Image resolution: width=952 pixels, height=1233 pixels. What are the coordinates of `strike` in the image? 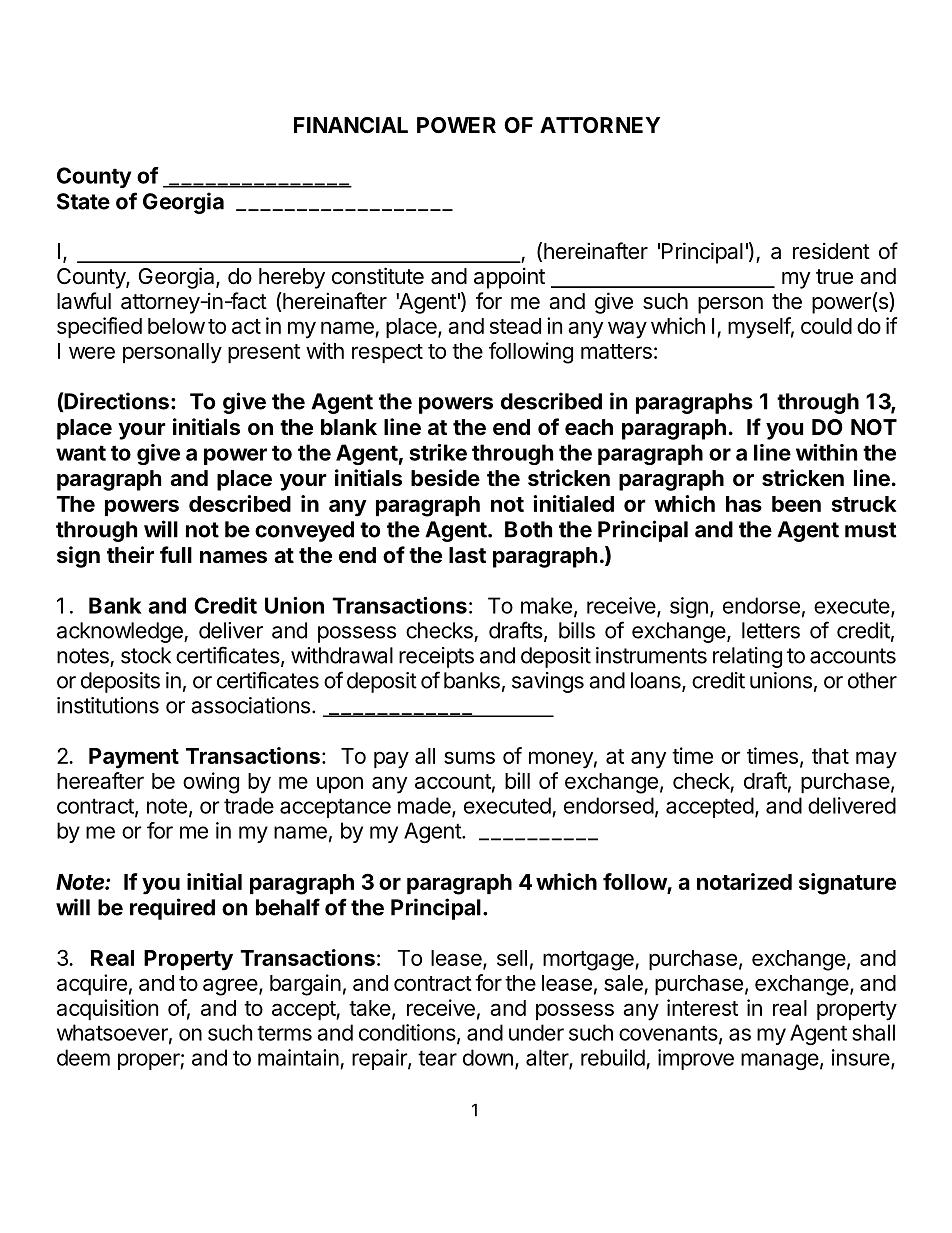 It's located at (438, 452).
